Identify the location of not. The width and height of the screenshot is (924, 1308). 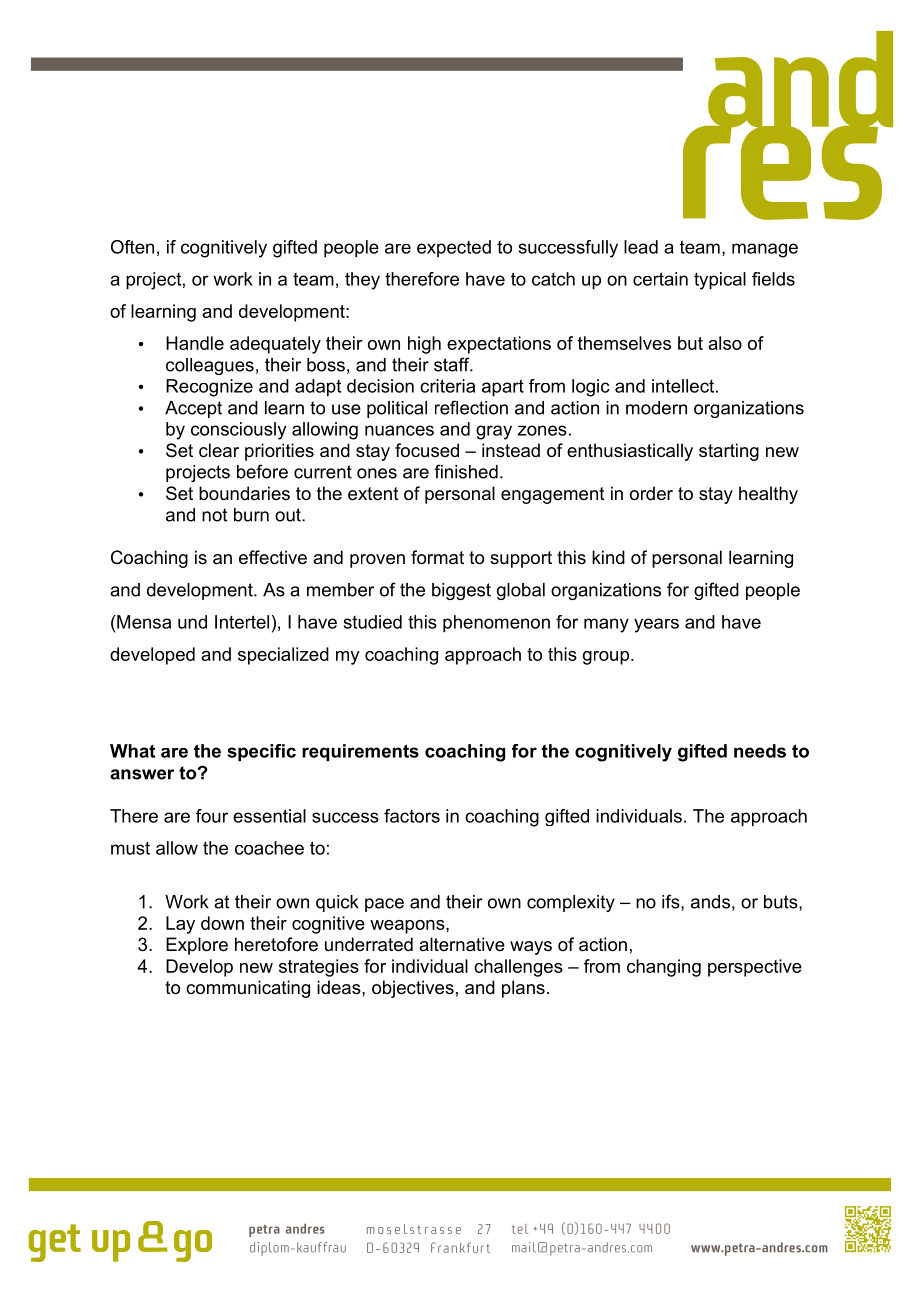
(214, 515).
